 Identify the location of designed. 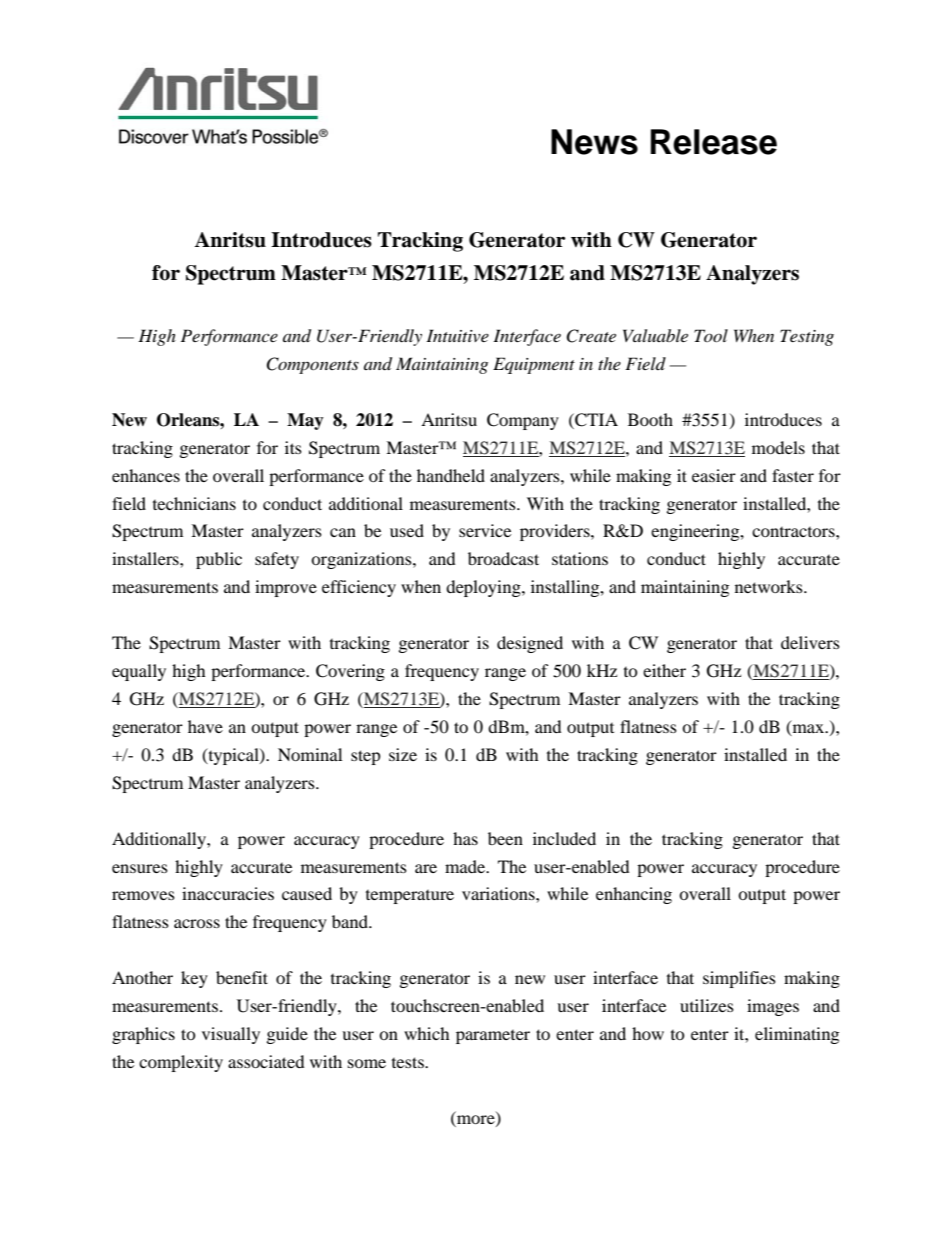
(530, 644).
